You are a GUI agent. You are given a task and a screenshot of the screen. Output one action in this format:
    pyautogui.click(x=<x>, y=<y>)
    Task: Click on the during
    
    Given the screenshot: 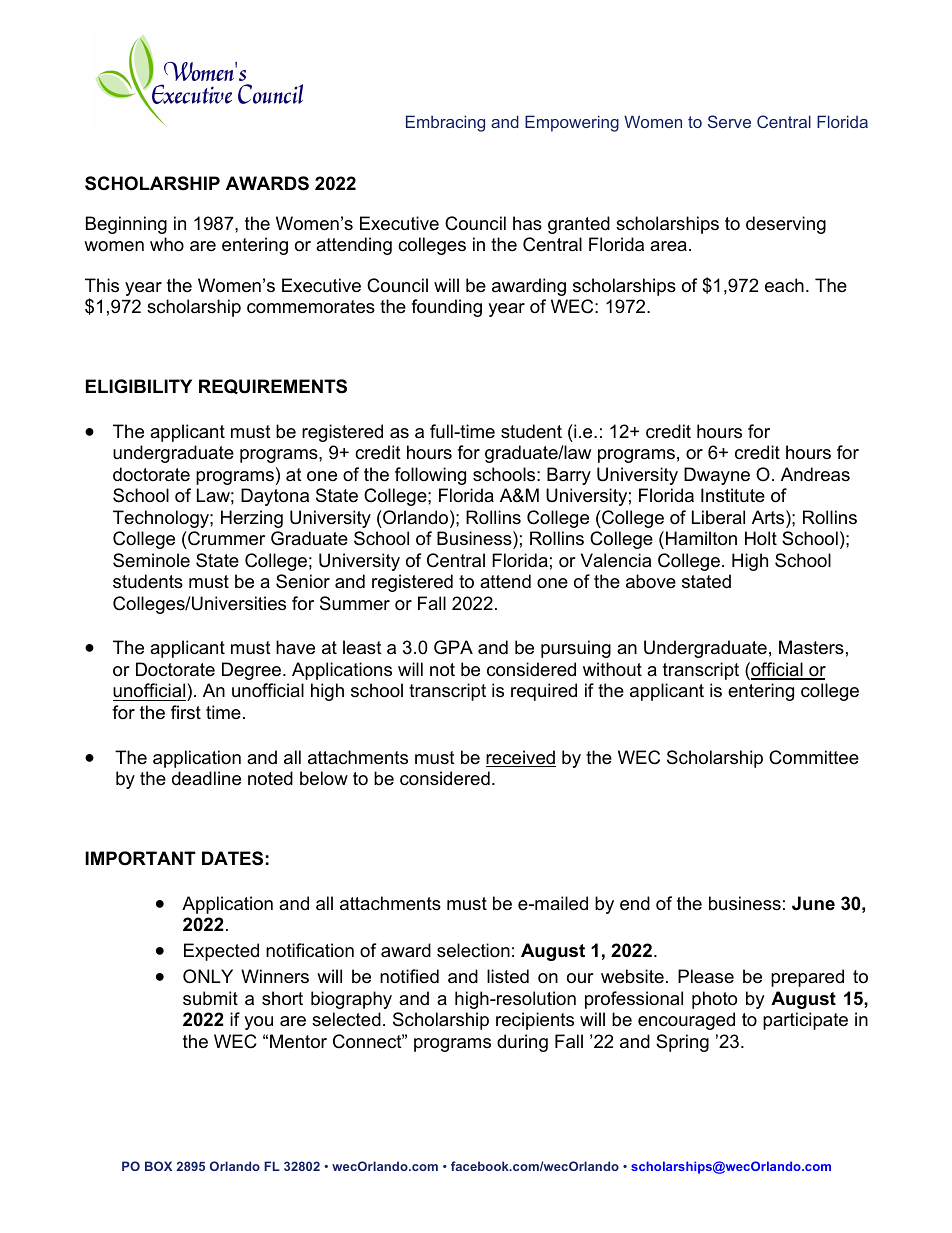 What is the action you would take?
    pyautogui.click(x=522, y=1043)
